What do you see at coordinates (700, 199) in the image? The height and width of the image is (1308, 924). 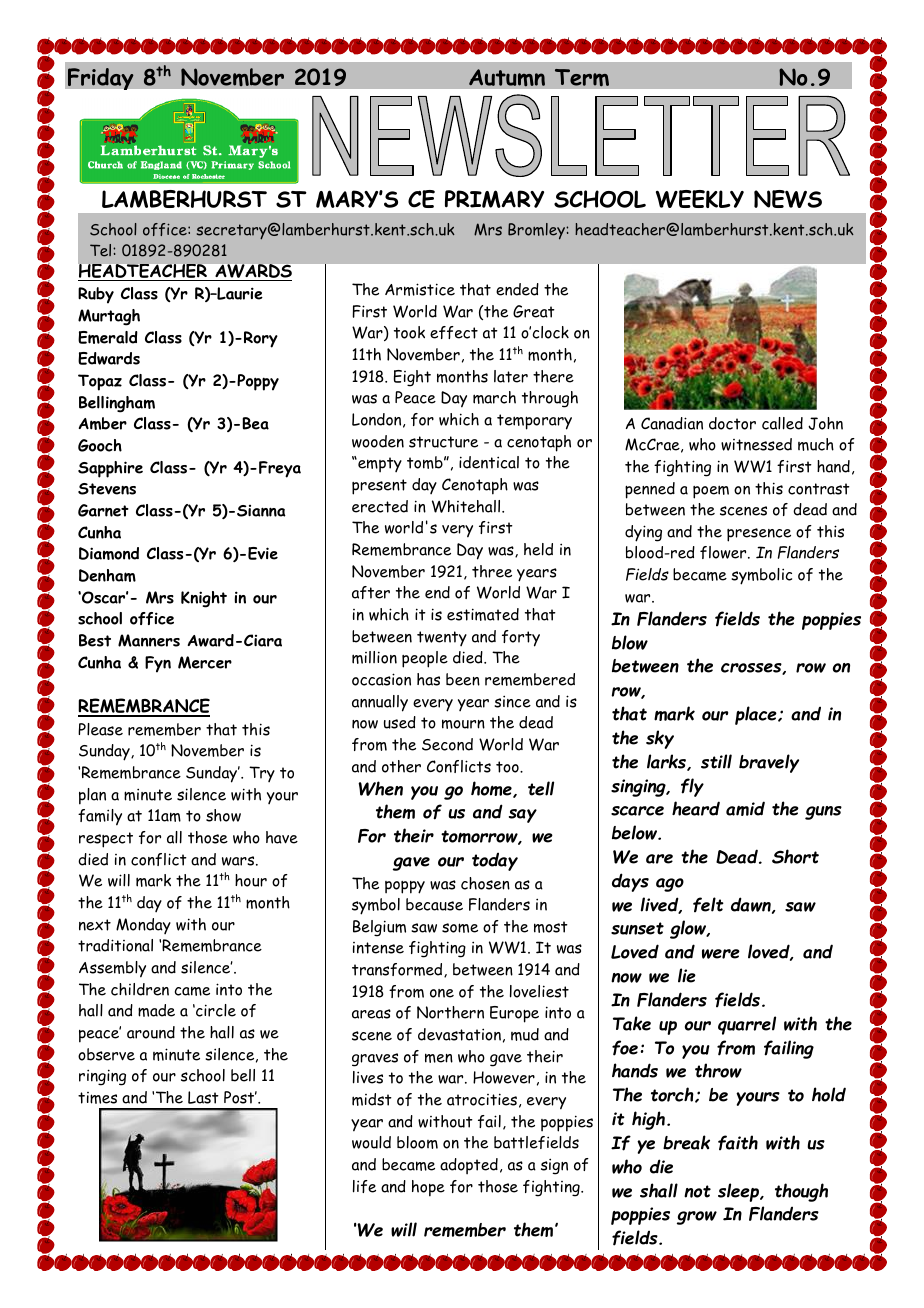 I see `WEEKLY` at bounding box center [700, 199].
